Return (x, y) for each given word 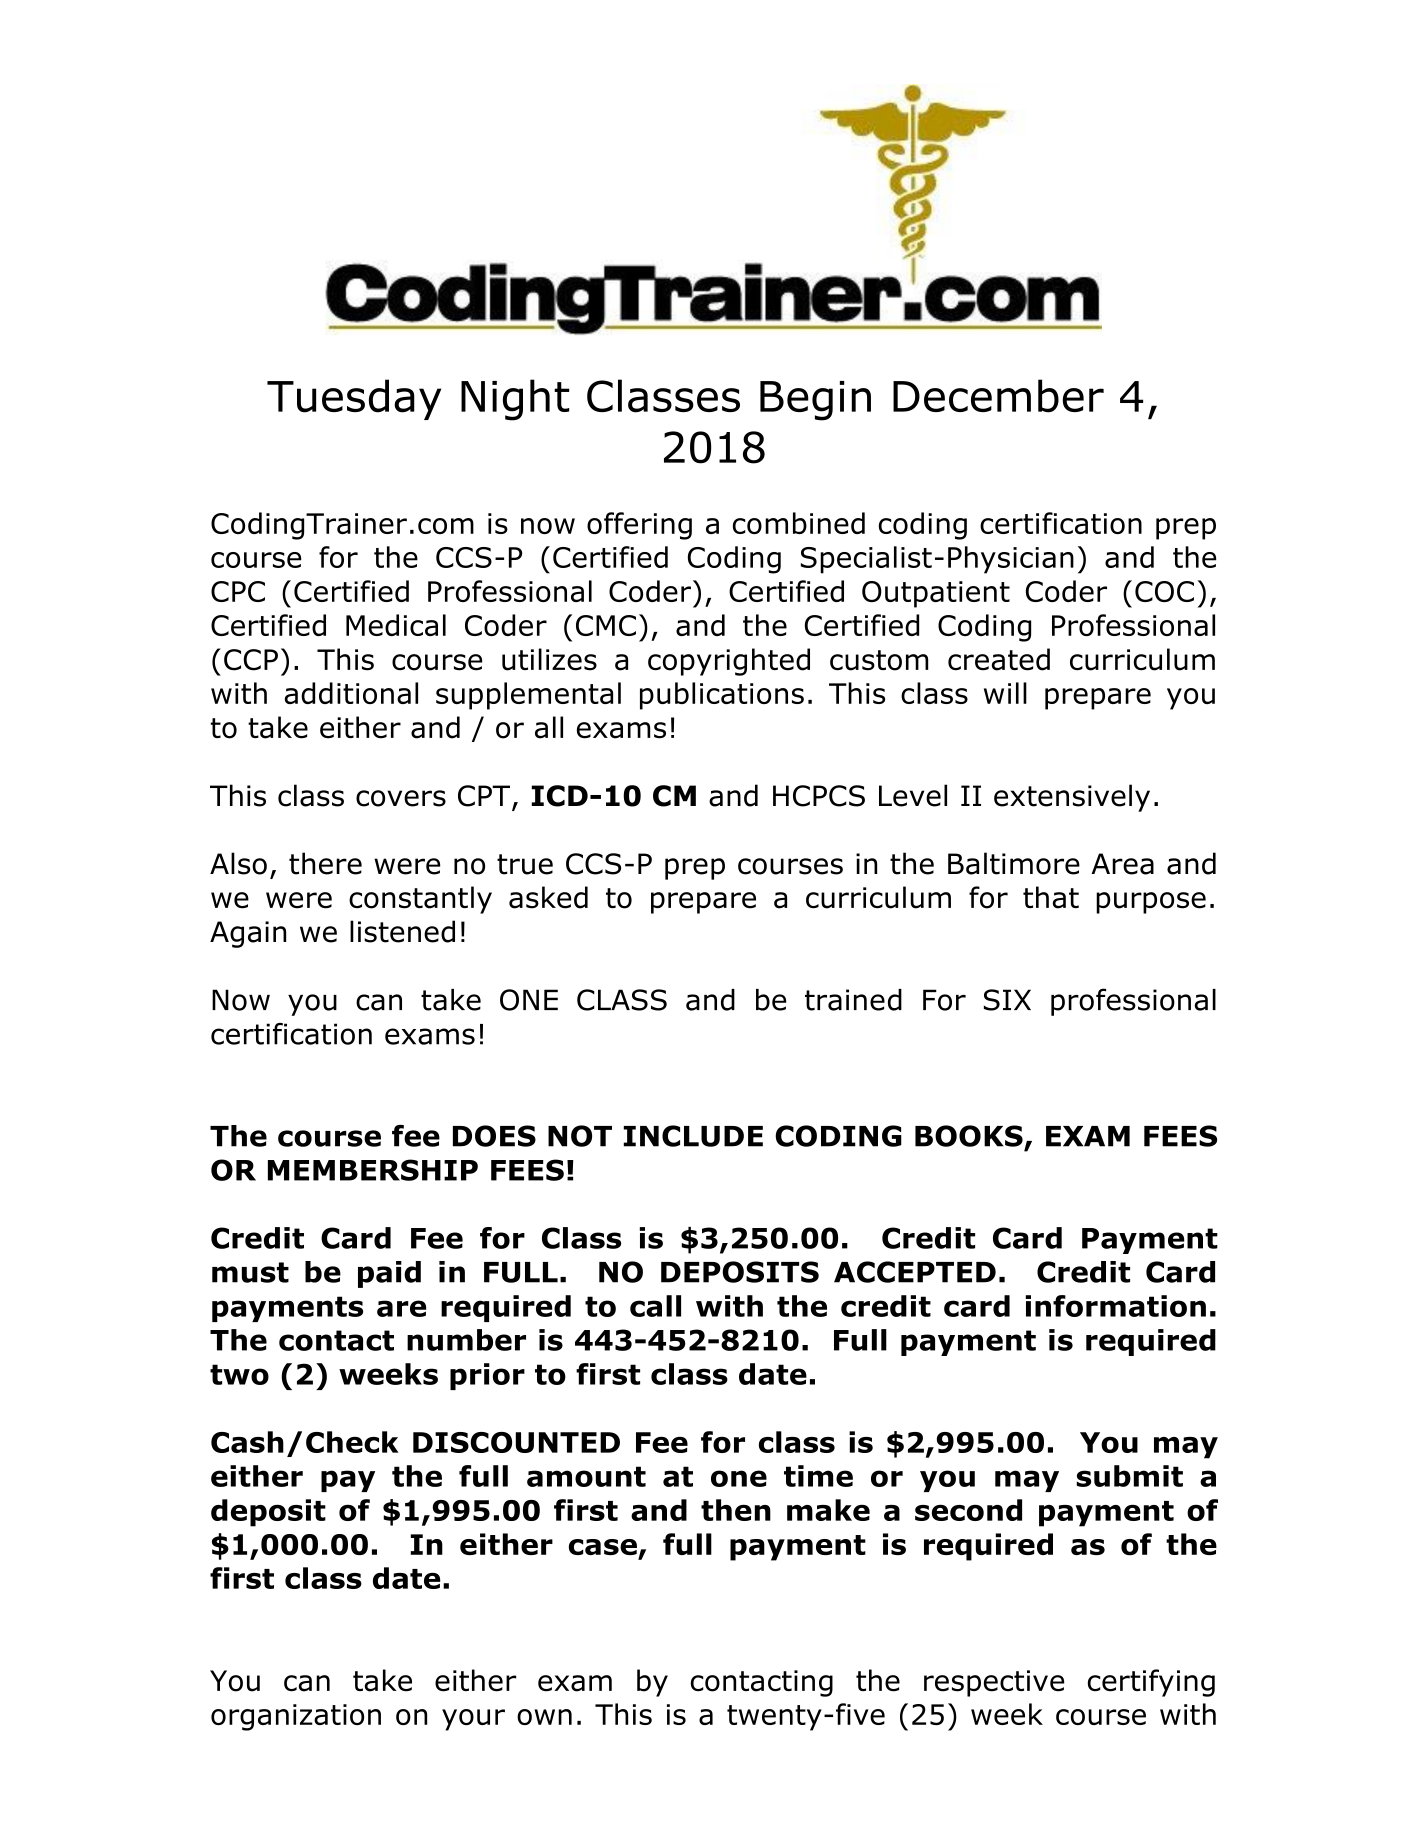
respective (994, 1683)
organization (296, 1717)
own (544, 1717)
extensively (1072, 798)
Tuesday (354, 399)
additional (351, 693)
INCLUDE (693, 1136)
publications (722, 696)
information (1116, 1306)
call (655, 1306)
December (998, 396)
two (239, 1374)
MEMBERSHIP (373, 1170)
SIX (1007, 1000)
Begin (815, 401)
